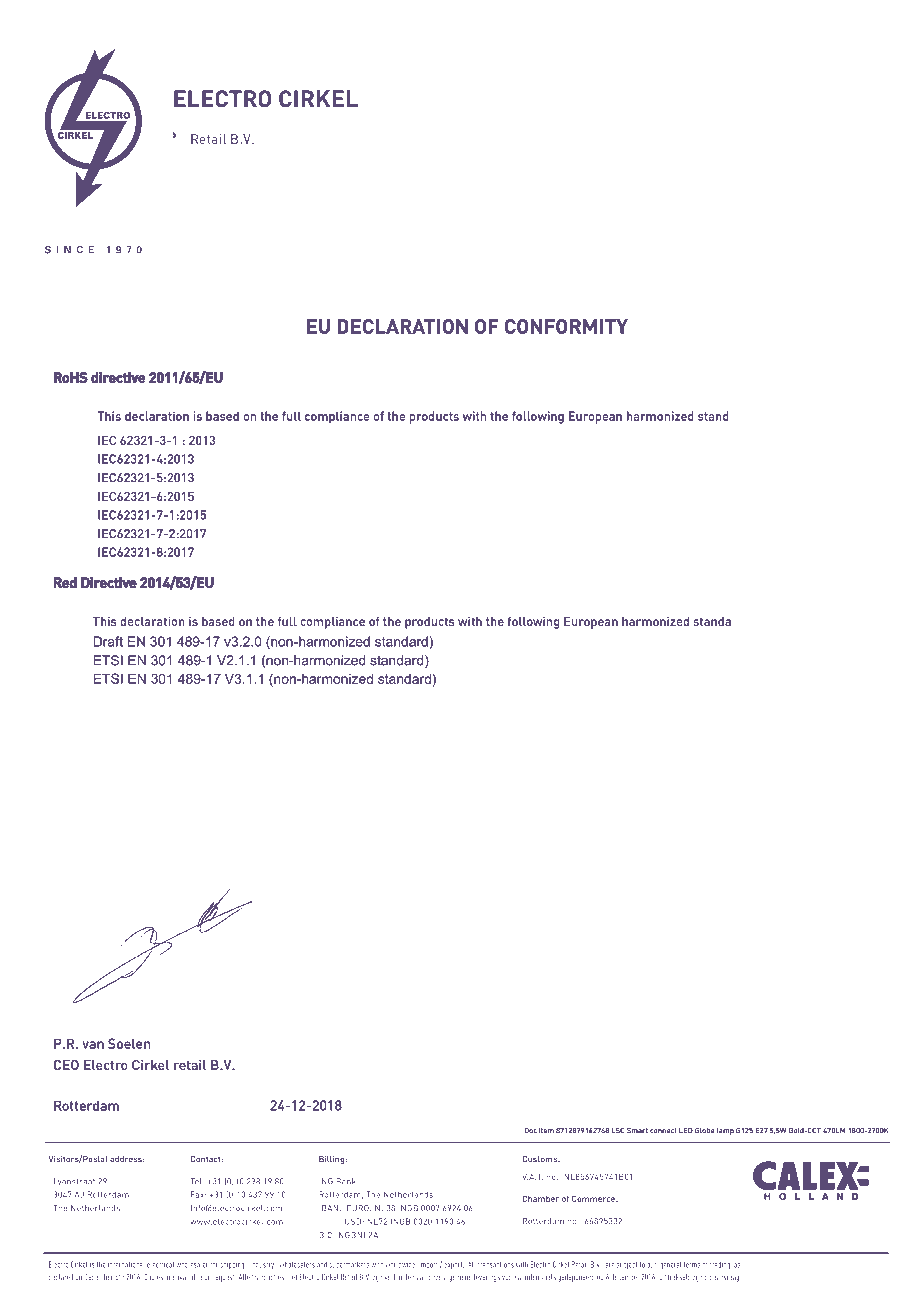  Describe the element at coordinates (651, 1265) in the image. I see `our` at that location.
